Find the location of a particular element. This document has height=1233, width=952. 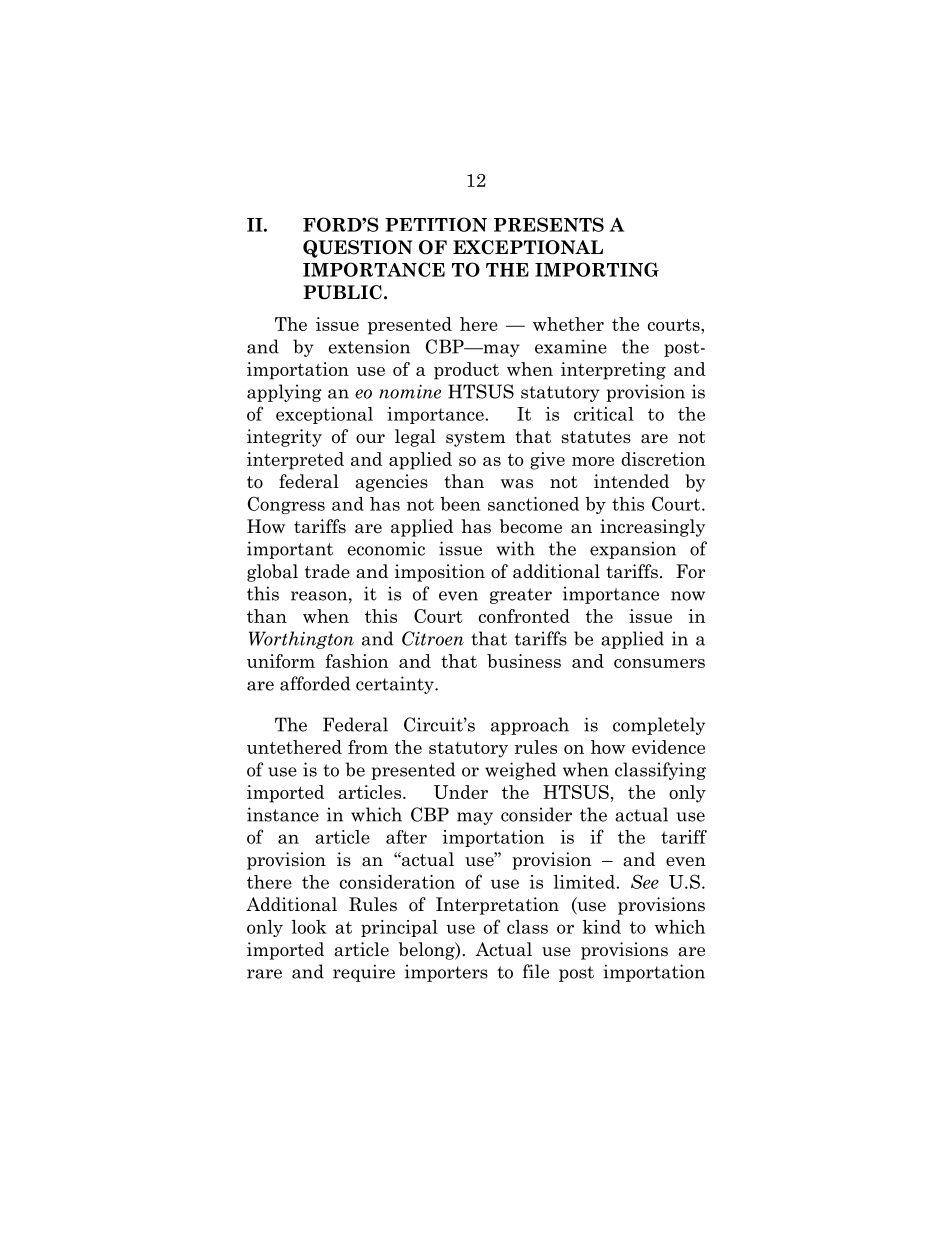

intended is located at coordinates (631, 481).
